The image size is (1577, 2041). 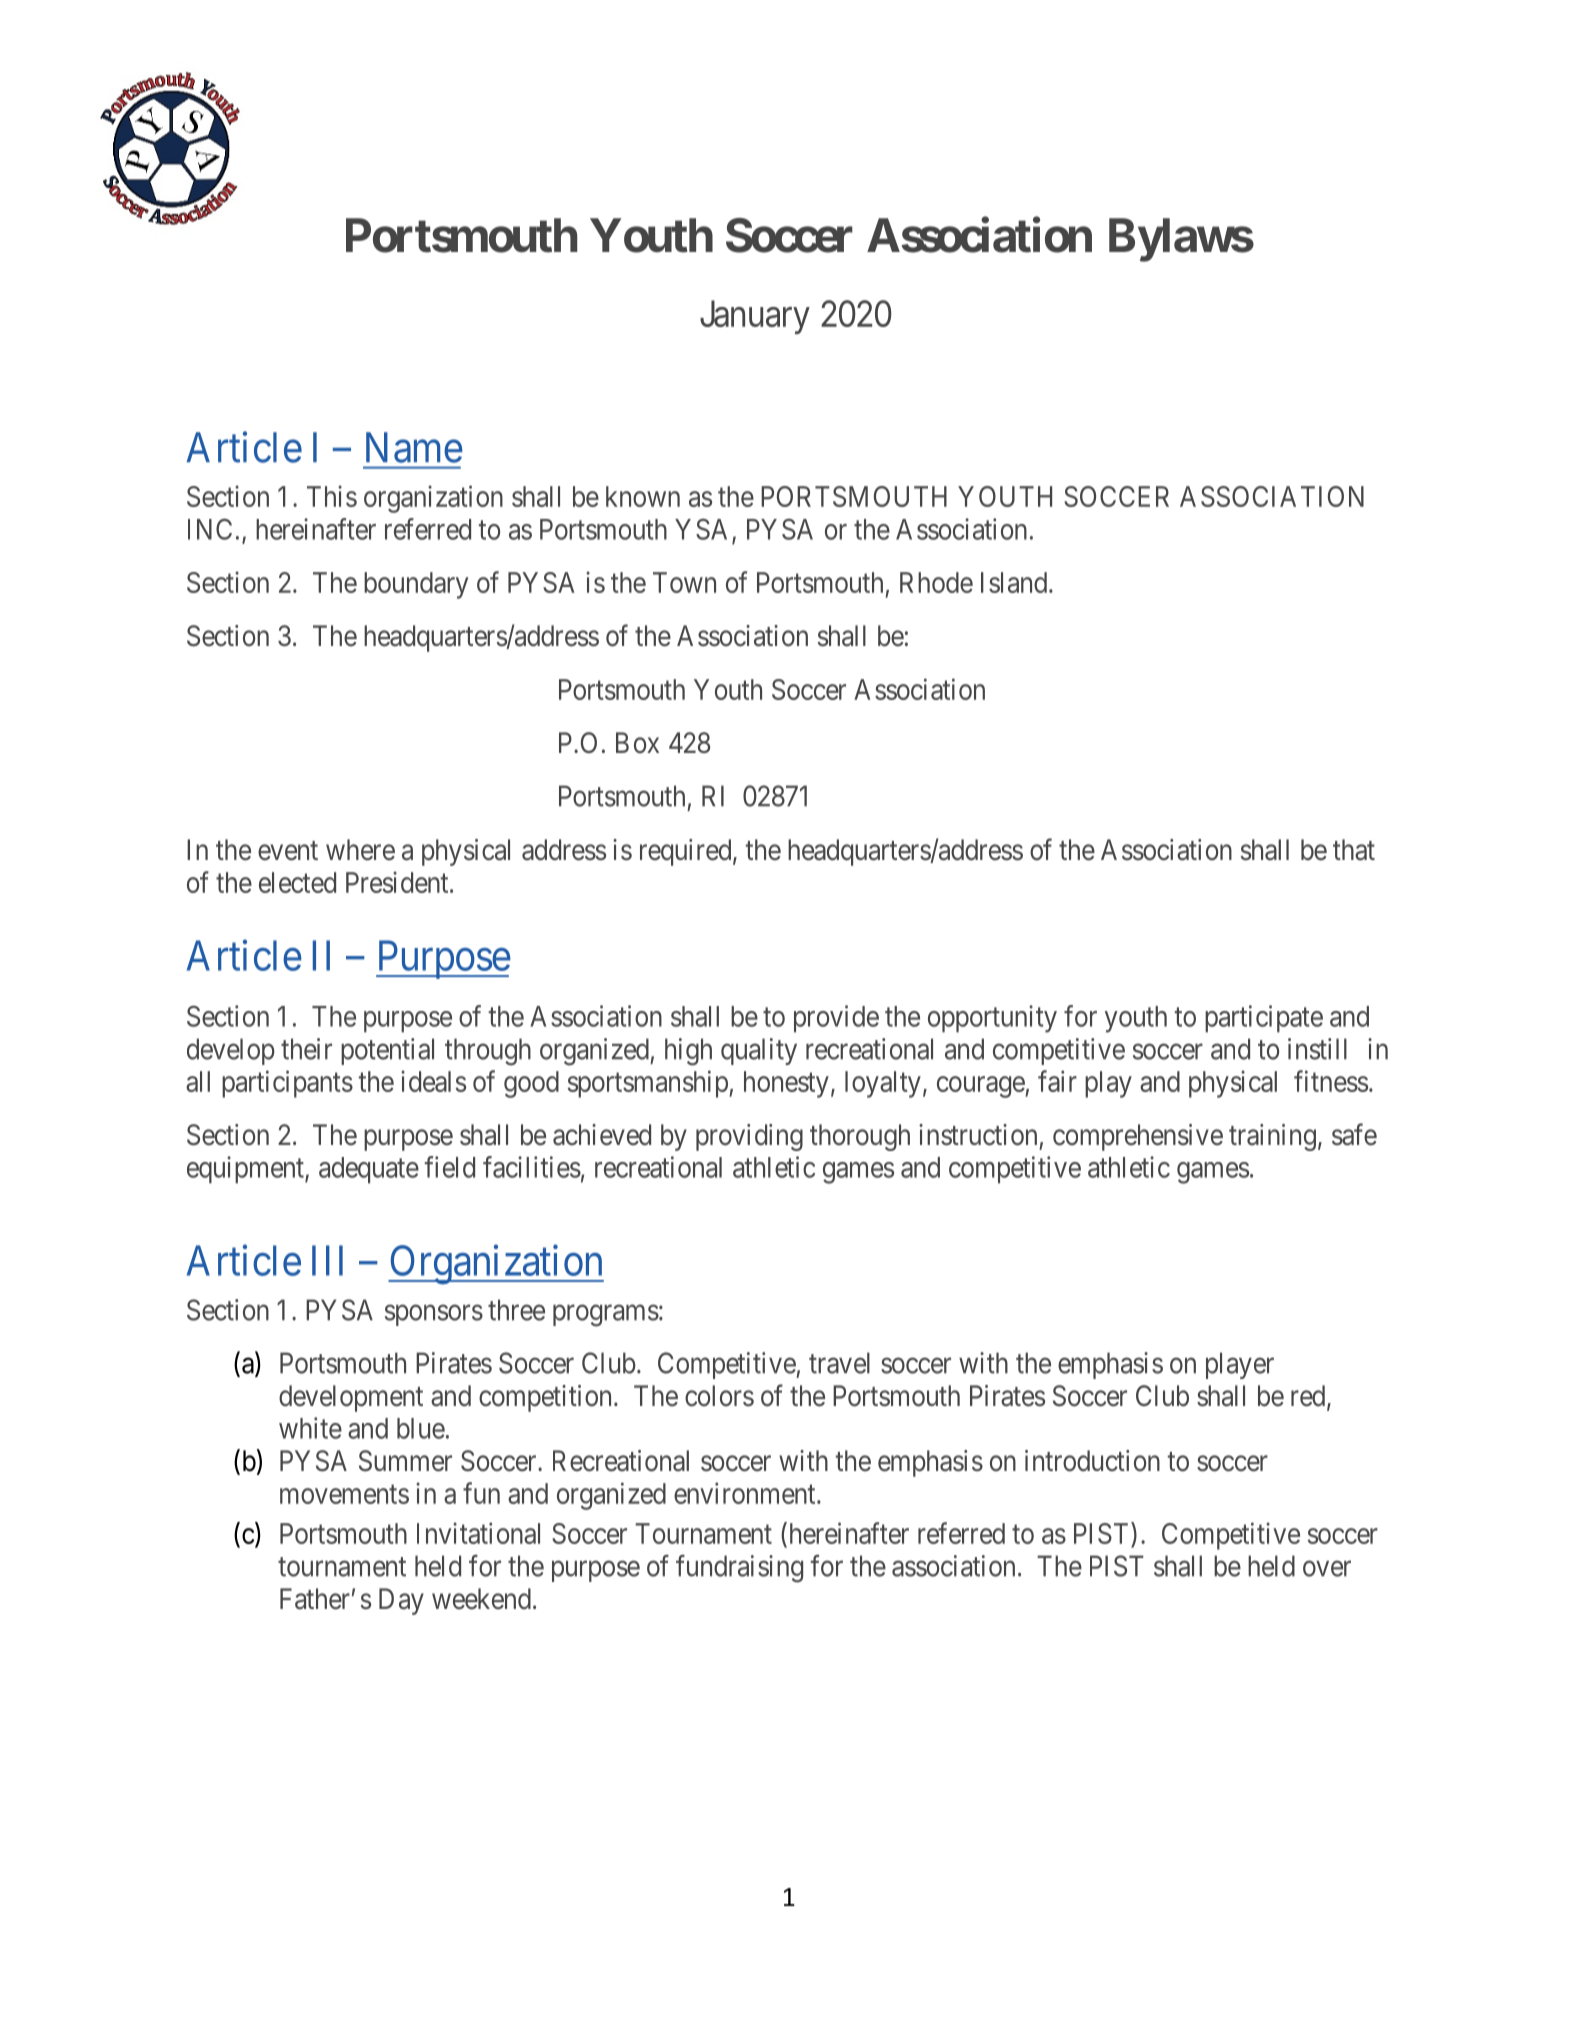 I want to click on Day, so click(x=401, y=1601).
